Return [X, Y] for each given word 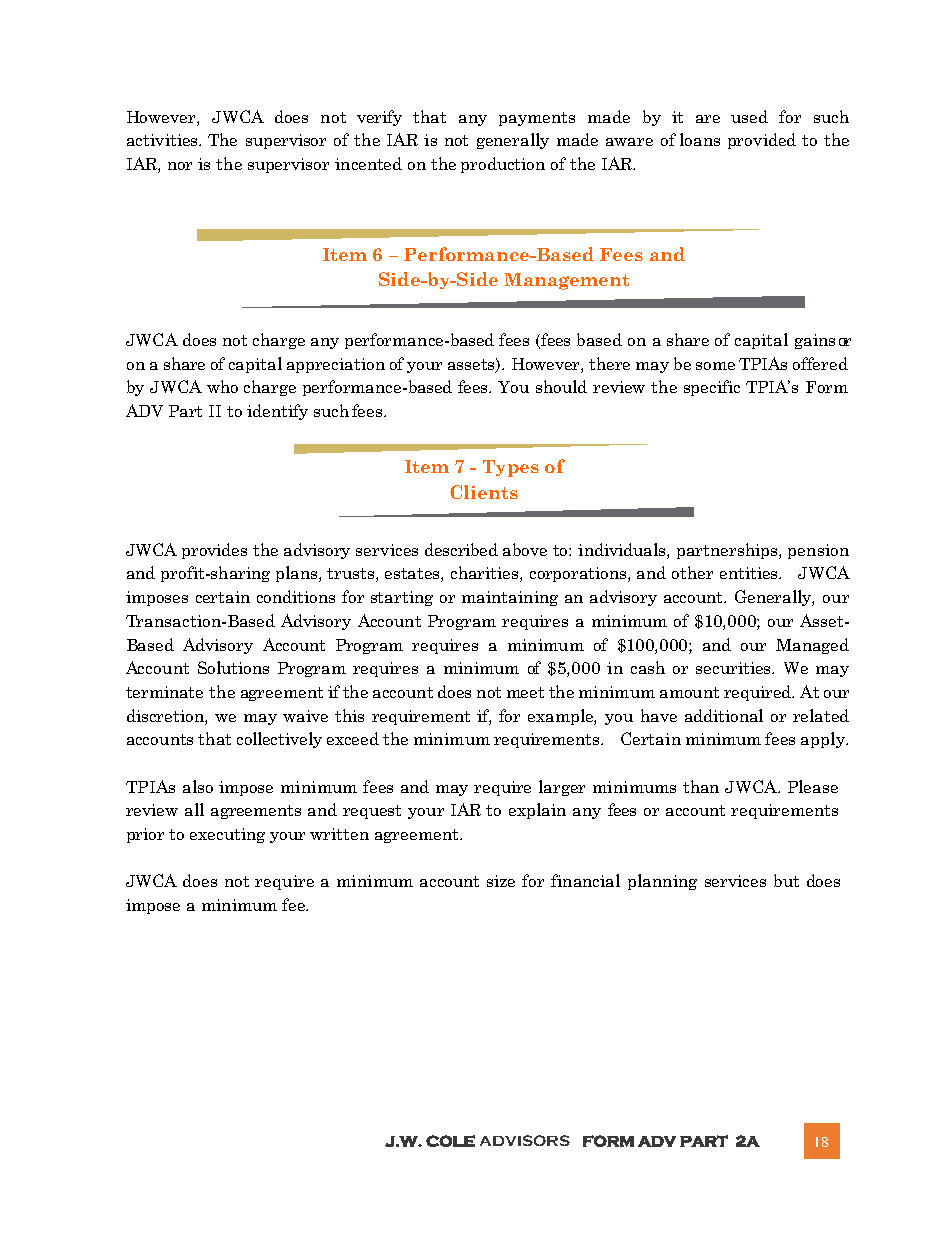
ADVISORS [525, 1140]
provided [762, 141]
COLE [450, 1141]
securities [734, 668]
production [503, 165]
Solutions [233, 667]
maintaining [510, 598]
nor [180, 166]
